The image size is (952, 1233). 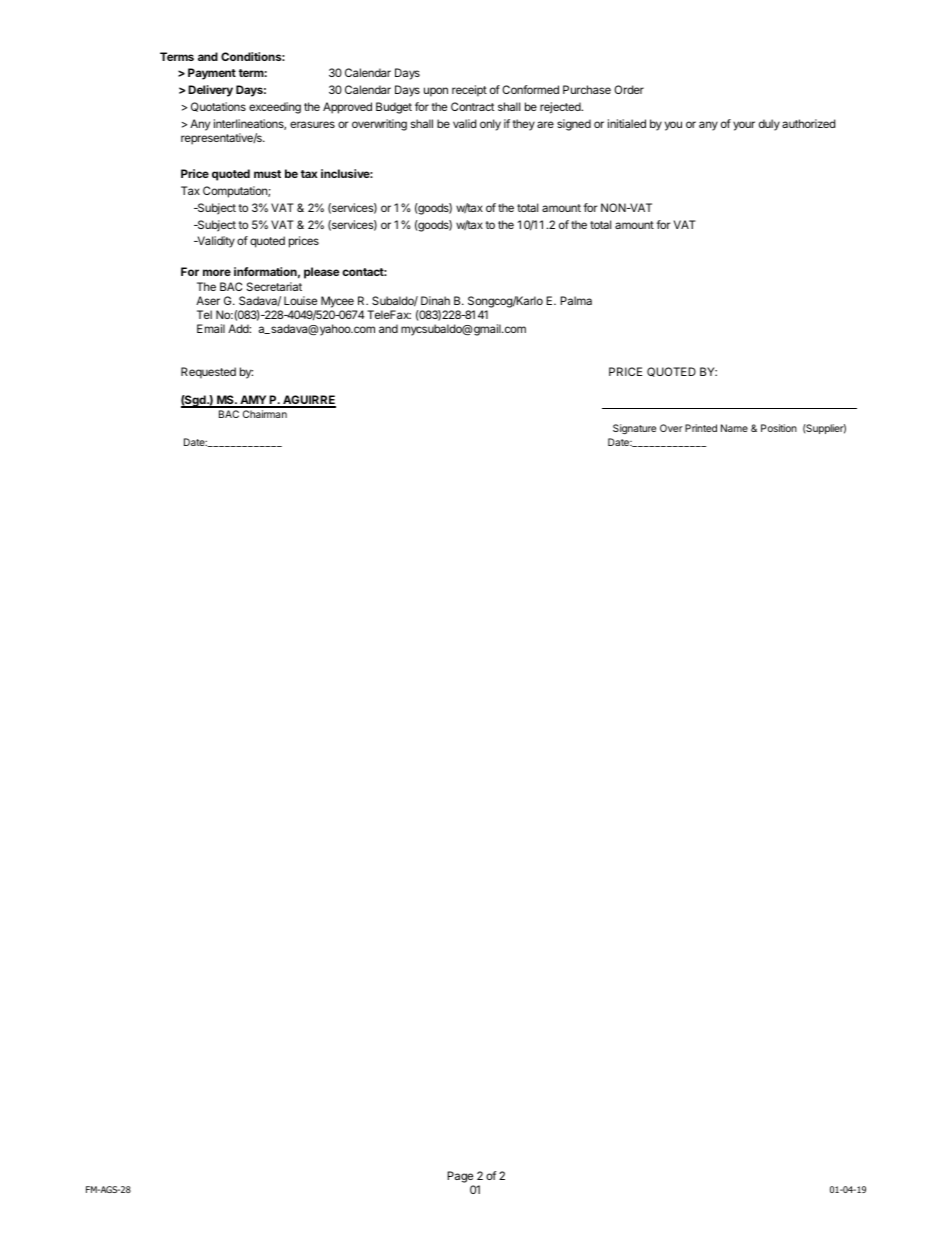 I want to click on Louise, so click(x=300, y=300).
